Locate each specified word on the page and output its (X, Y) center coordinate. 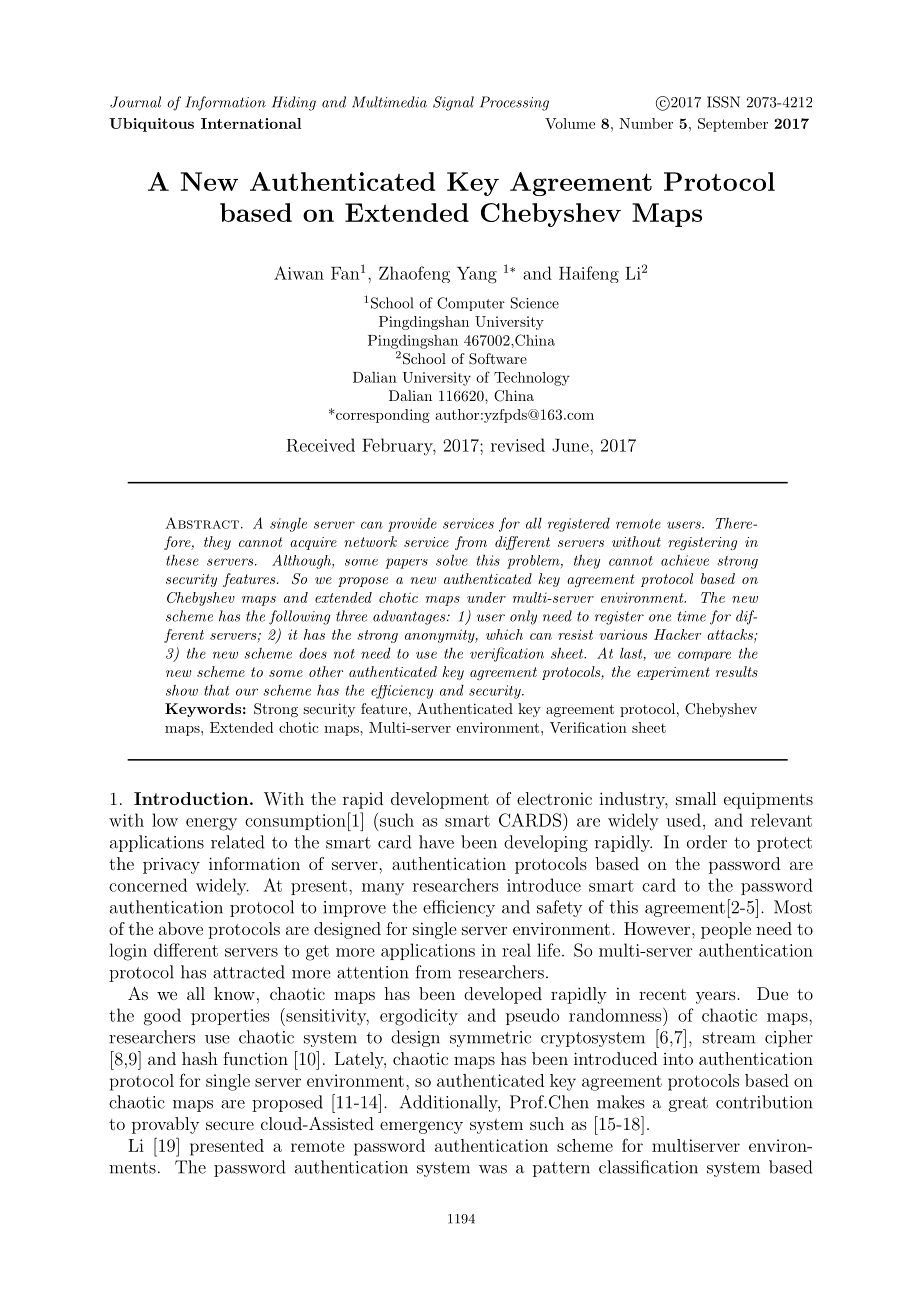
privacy (171, 866)
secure (230, 1125)
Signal (453, 103)
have (436, 842)
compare (704, 656)
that (216, 690)
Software (498, 359)
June (571, 445)
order (707, 842)
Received (320, 445)
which (504, 634)
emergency (421, 1127)
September (733, 125)
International (251, 123)
